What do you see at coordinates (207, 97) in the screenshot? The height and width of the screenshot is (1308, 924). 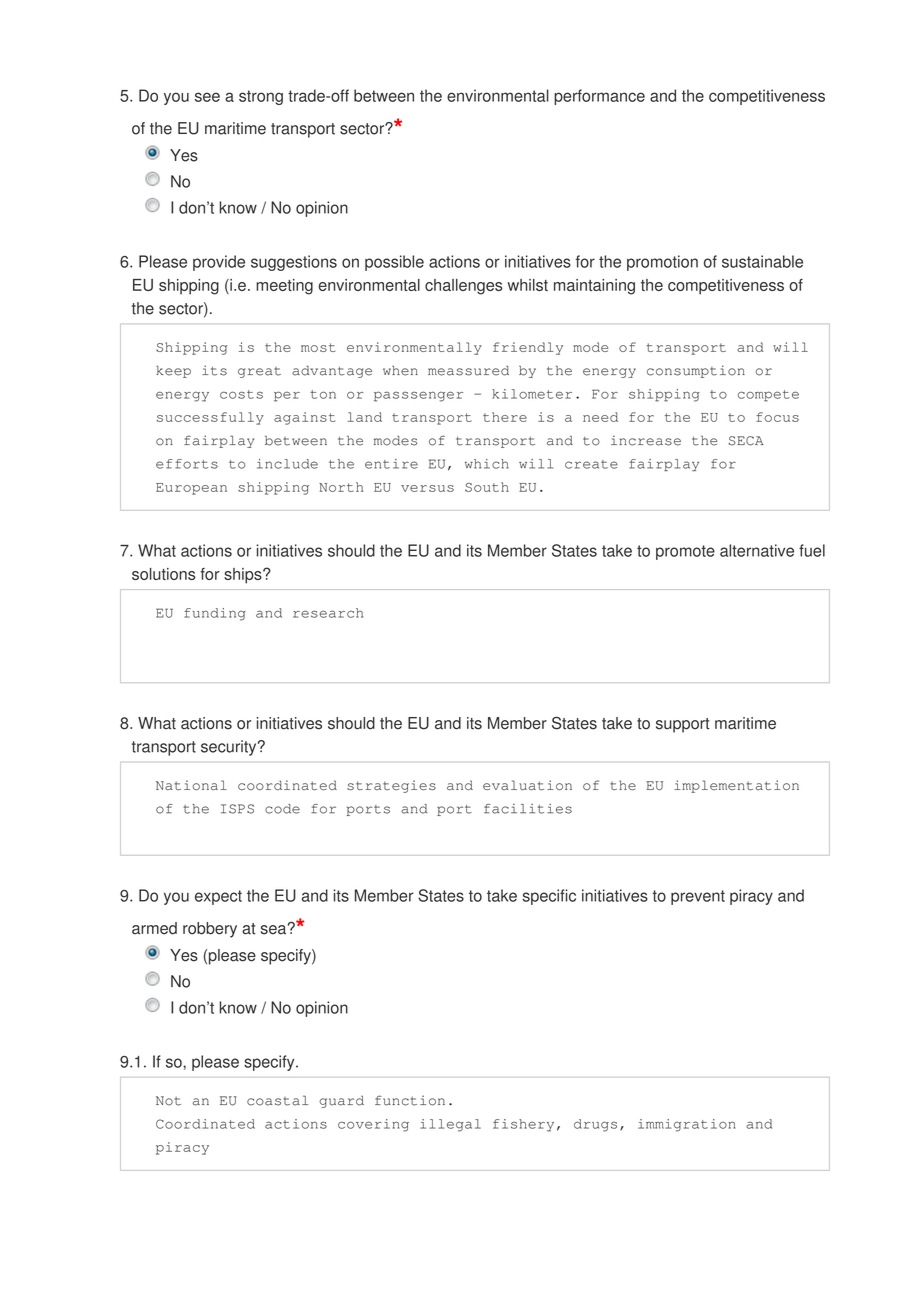 I see `see` at bounding box center [207, 97].
